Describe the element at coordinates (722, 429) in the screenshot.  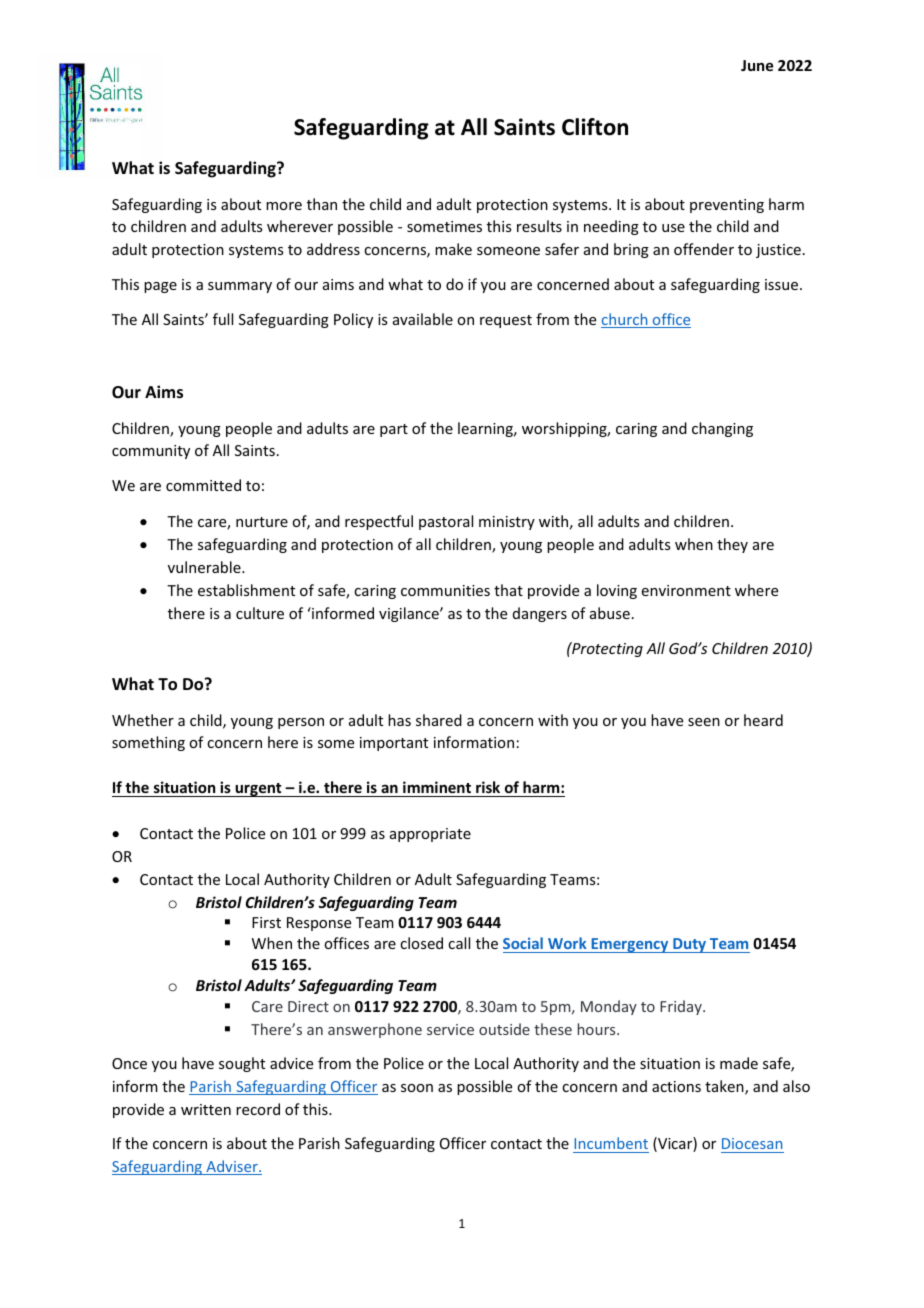
I see `changing` at that location.
